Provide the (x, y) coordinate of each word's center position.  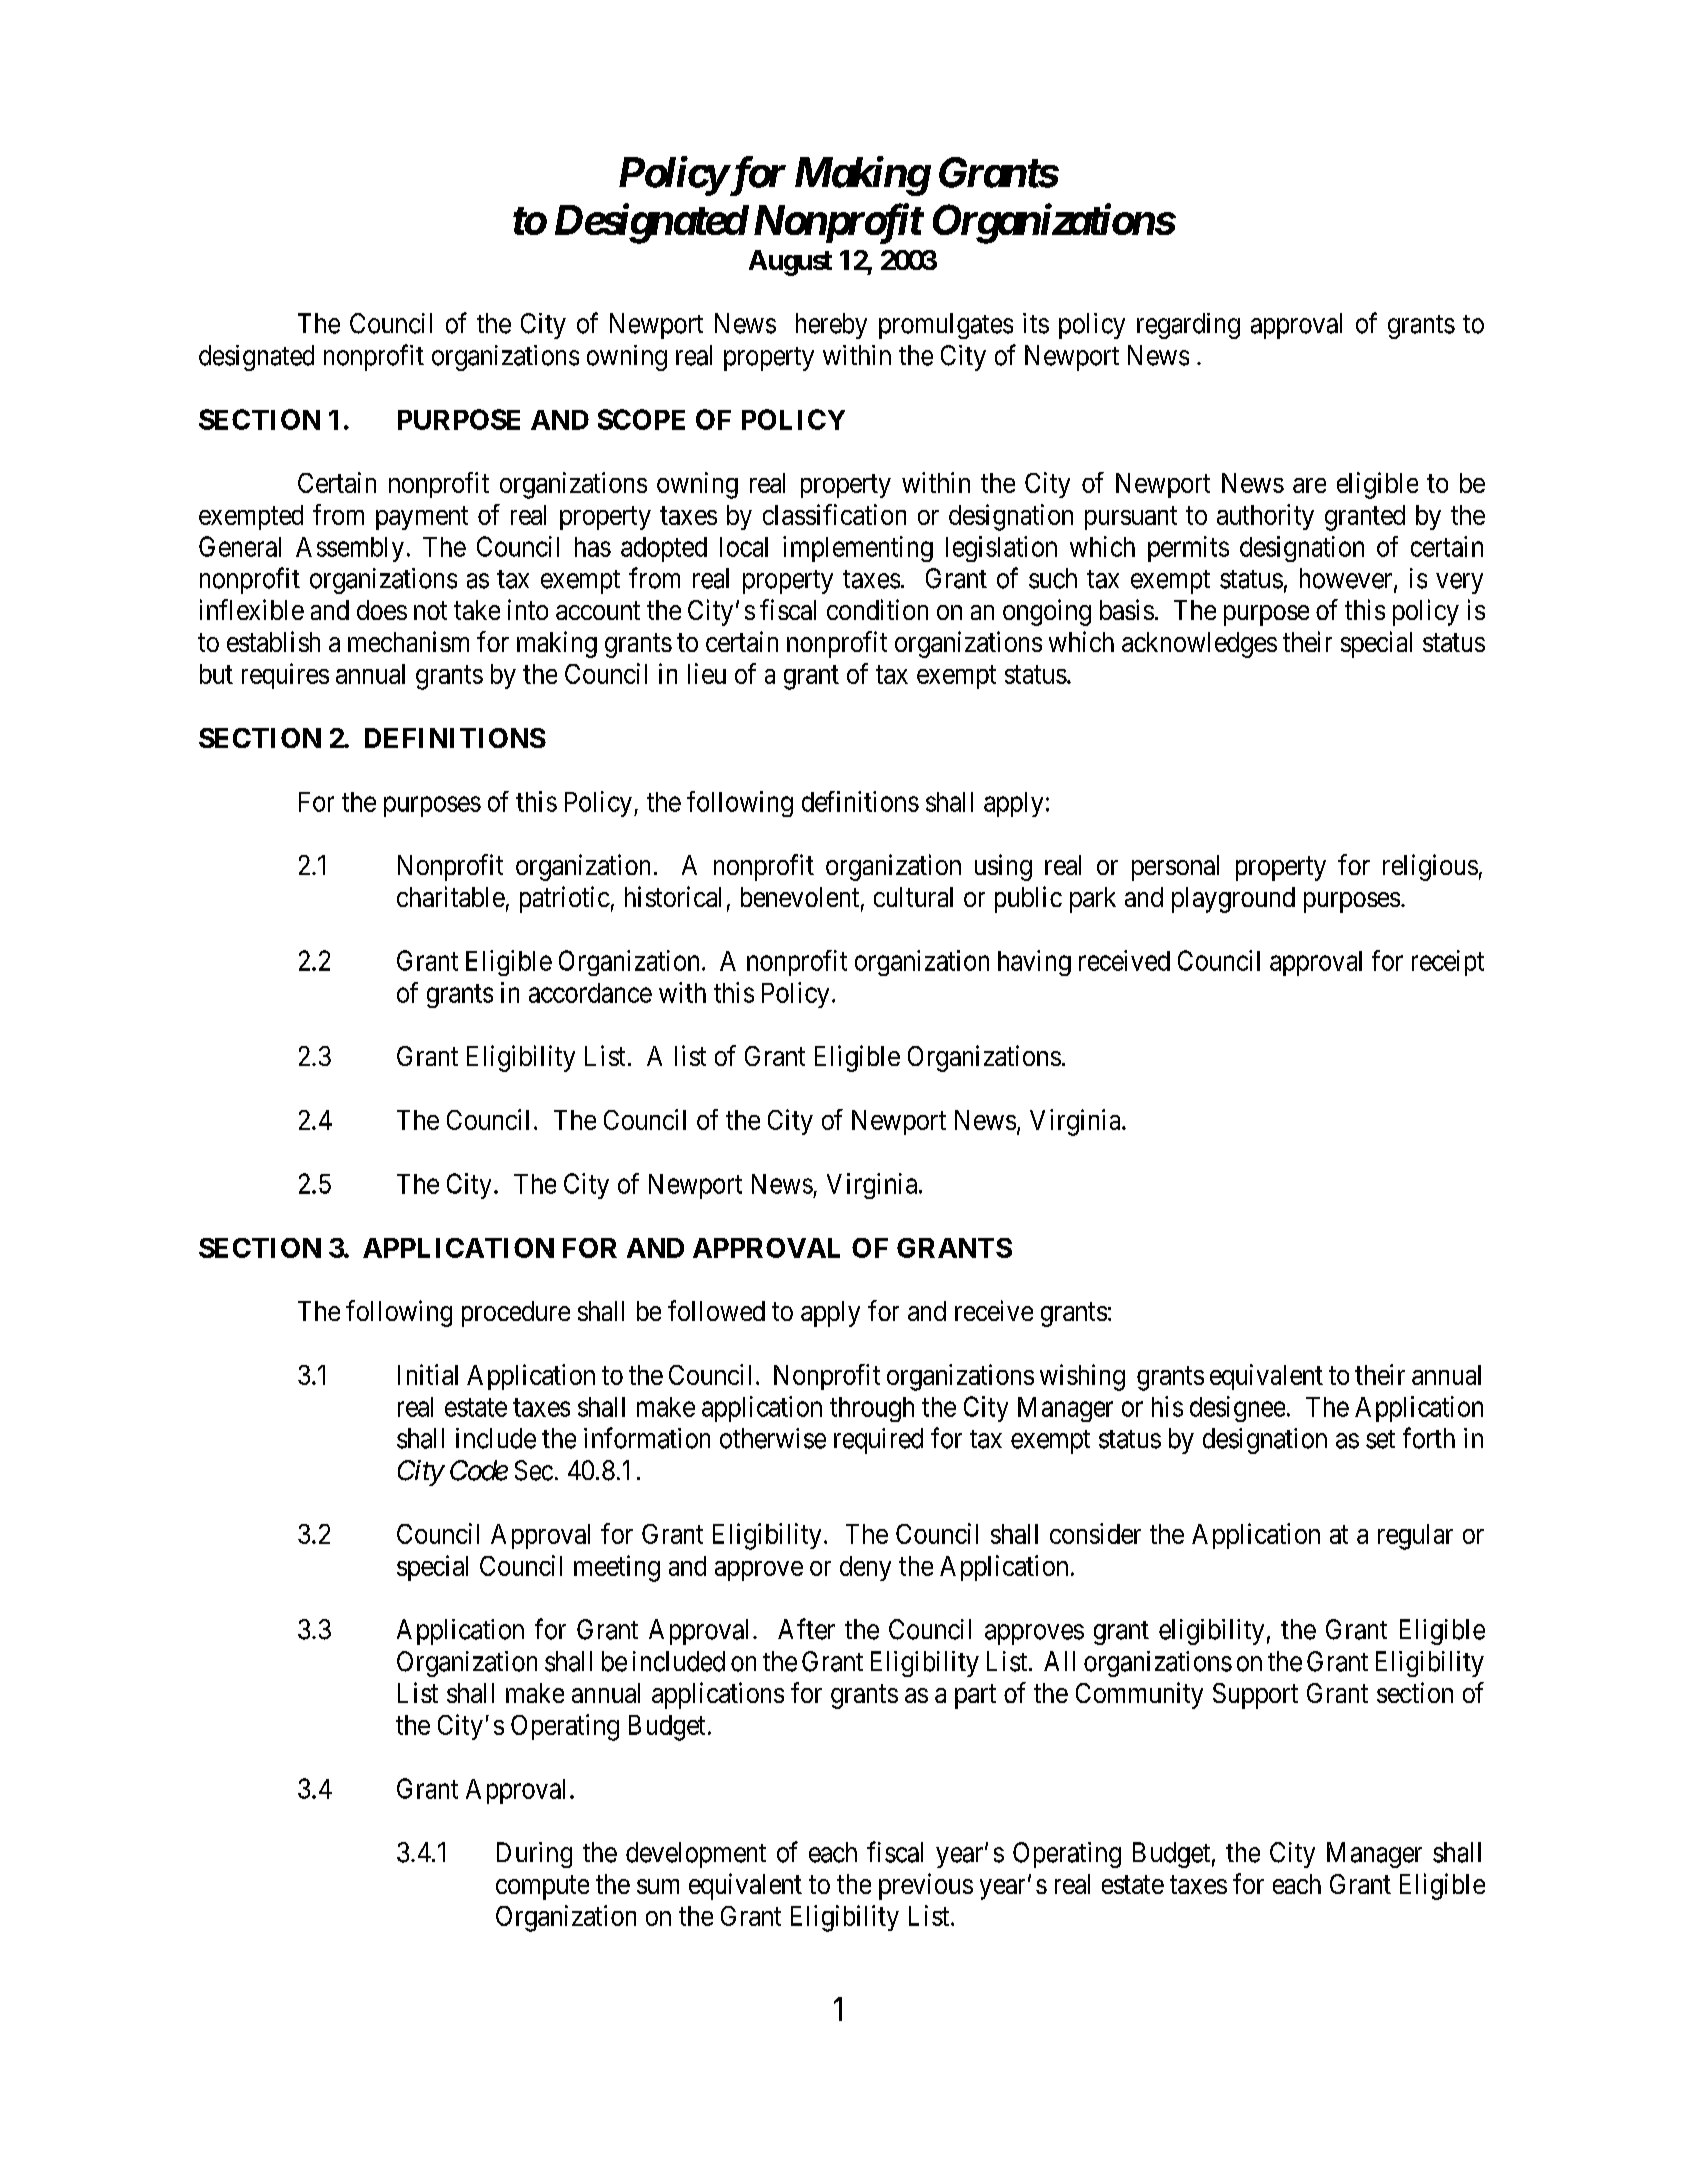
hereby (831, 326)
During (534, 1855)
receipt (1448, 963)
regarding (1188, 326)
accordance (590, 993)
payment (422, 518)
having (1034, 963)
